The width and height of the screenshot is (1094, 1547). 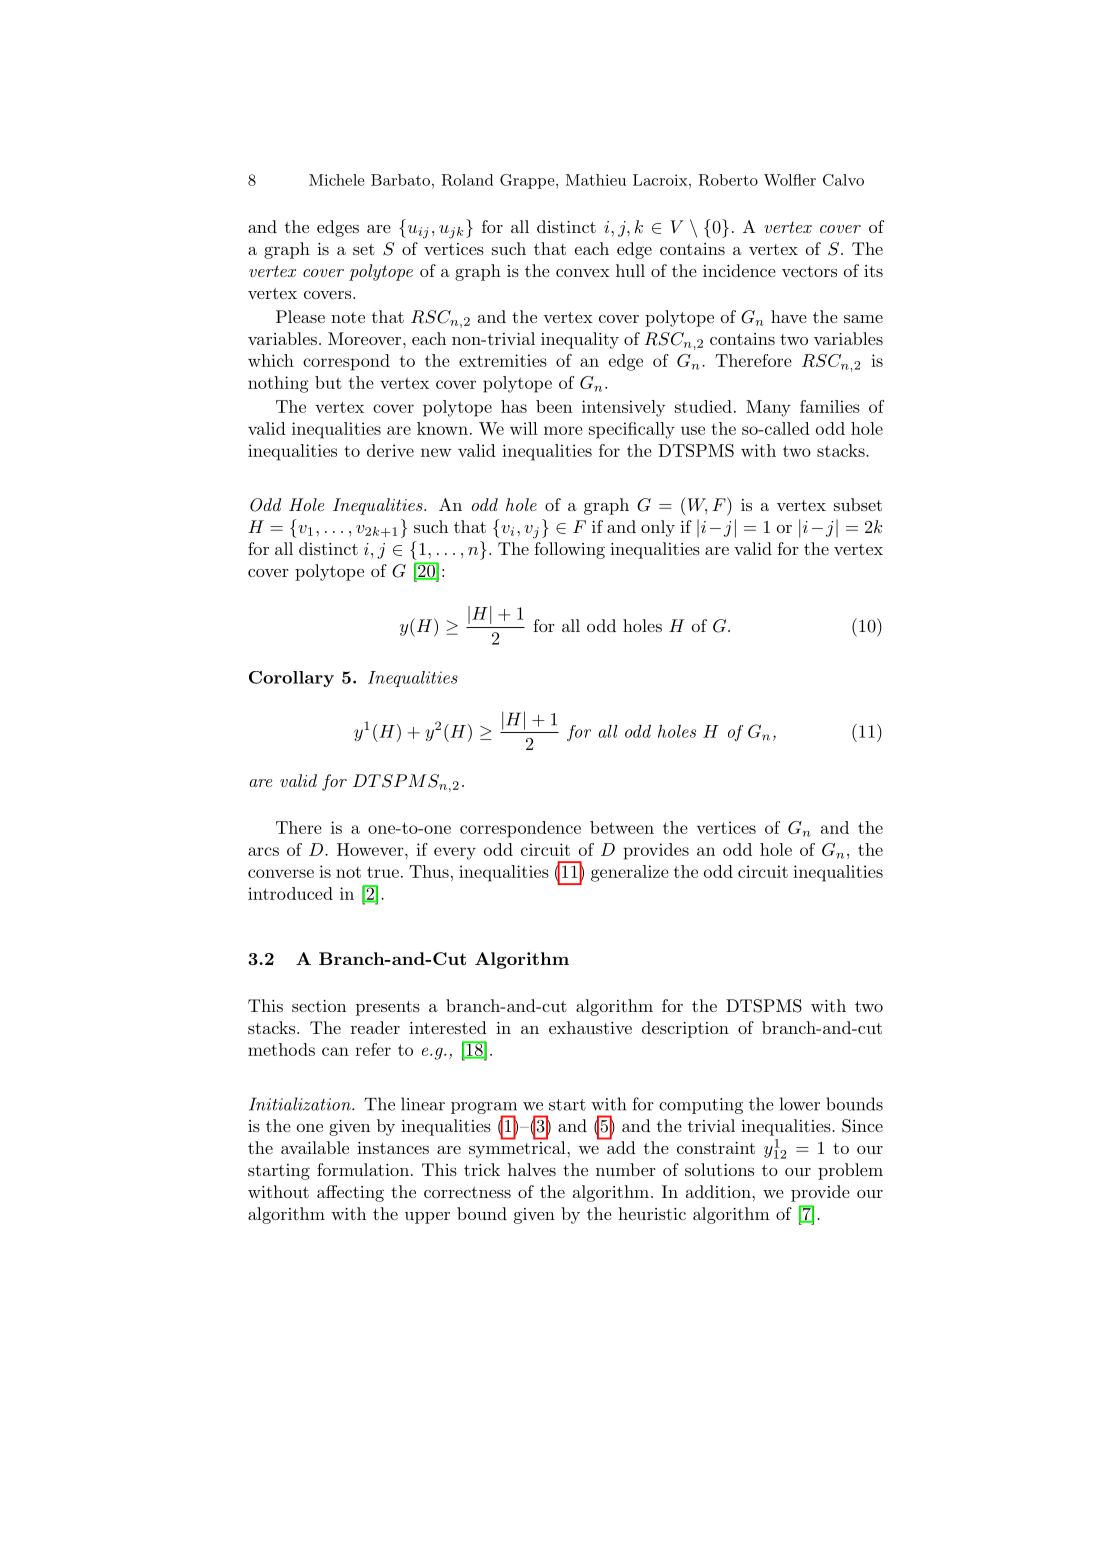 What do you see at coordinates (291, 679) in the screenshot?
I see `Corollary` at bounding box center [291, 679].
